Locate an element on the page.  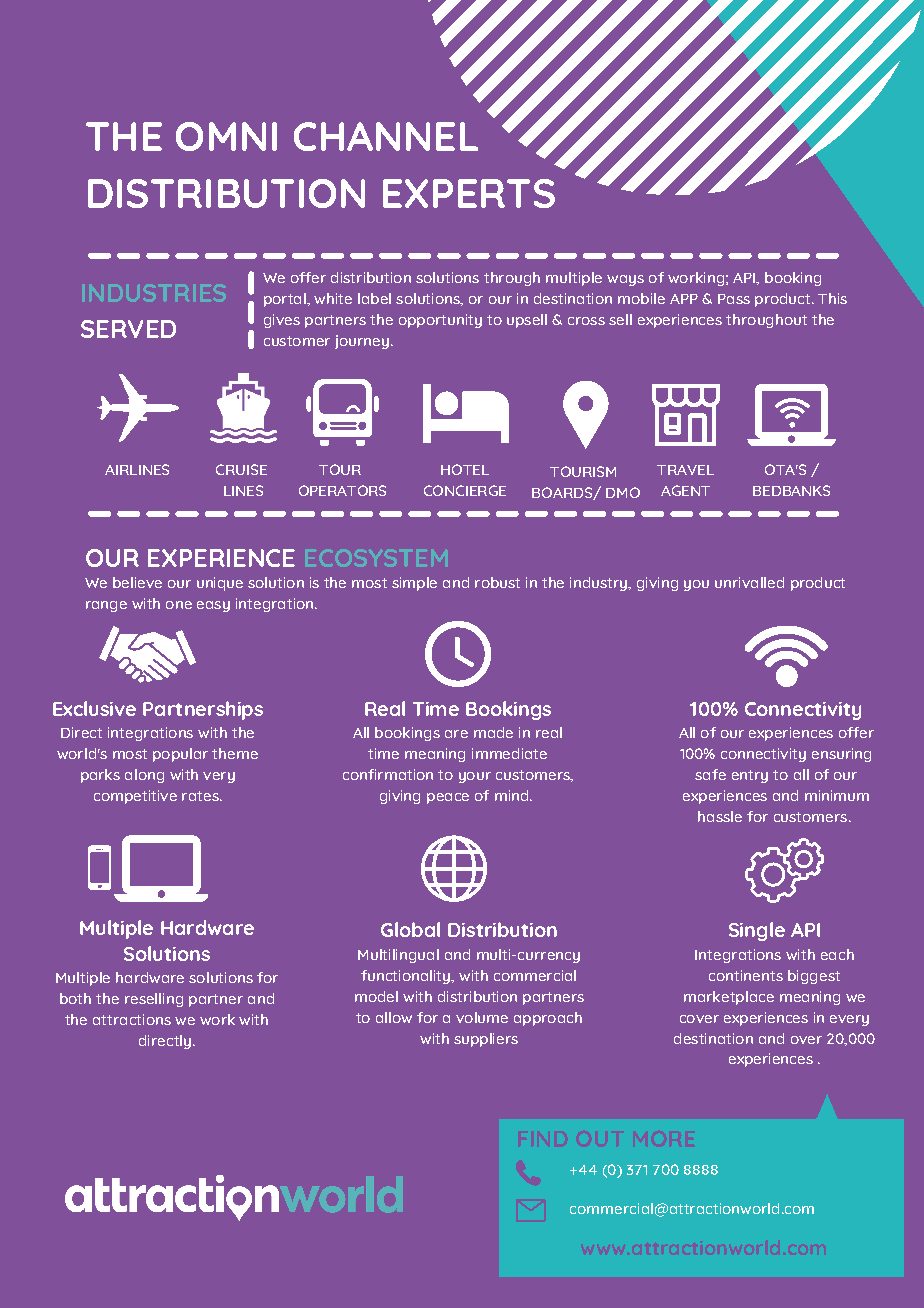
EXPERTS is located at coordinates (469, 193).
